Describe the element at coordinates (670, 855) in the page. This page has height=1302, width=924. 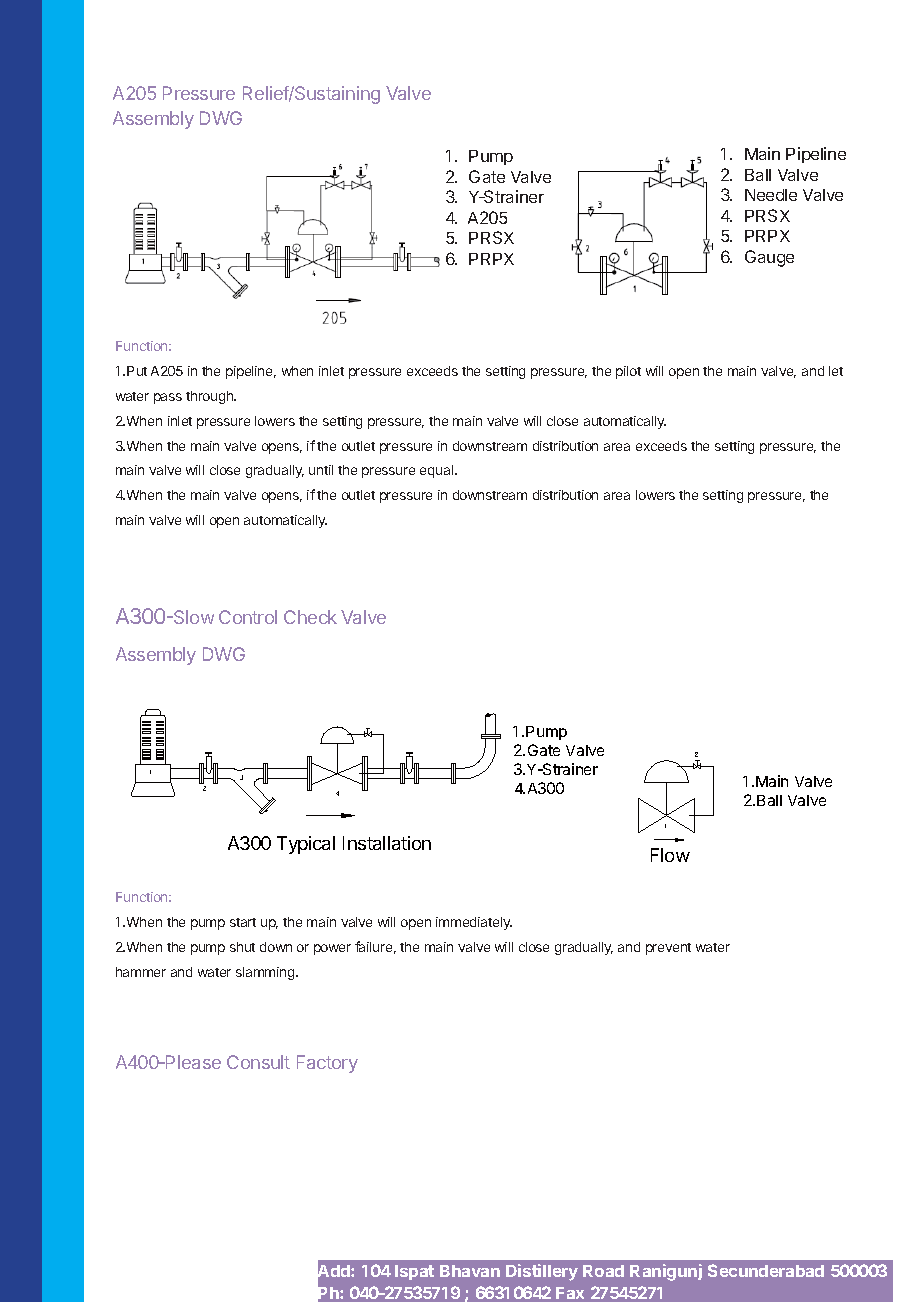
I see `Flow` at that location.
